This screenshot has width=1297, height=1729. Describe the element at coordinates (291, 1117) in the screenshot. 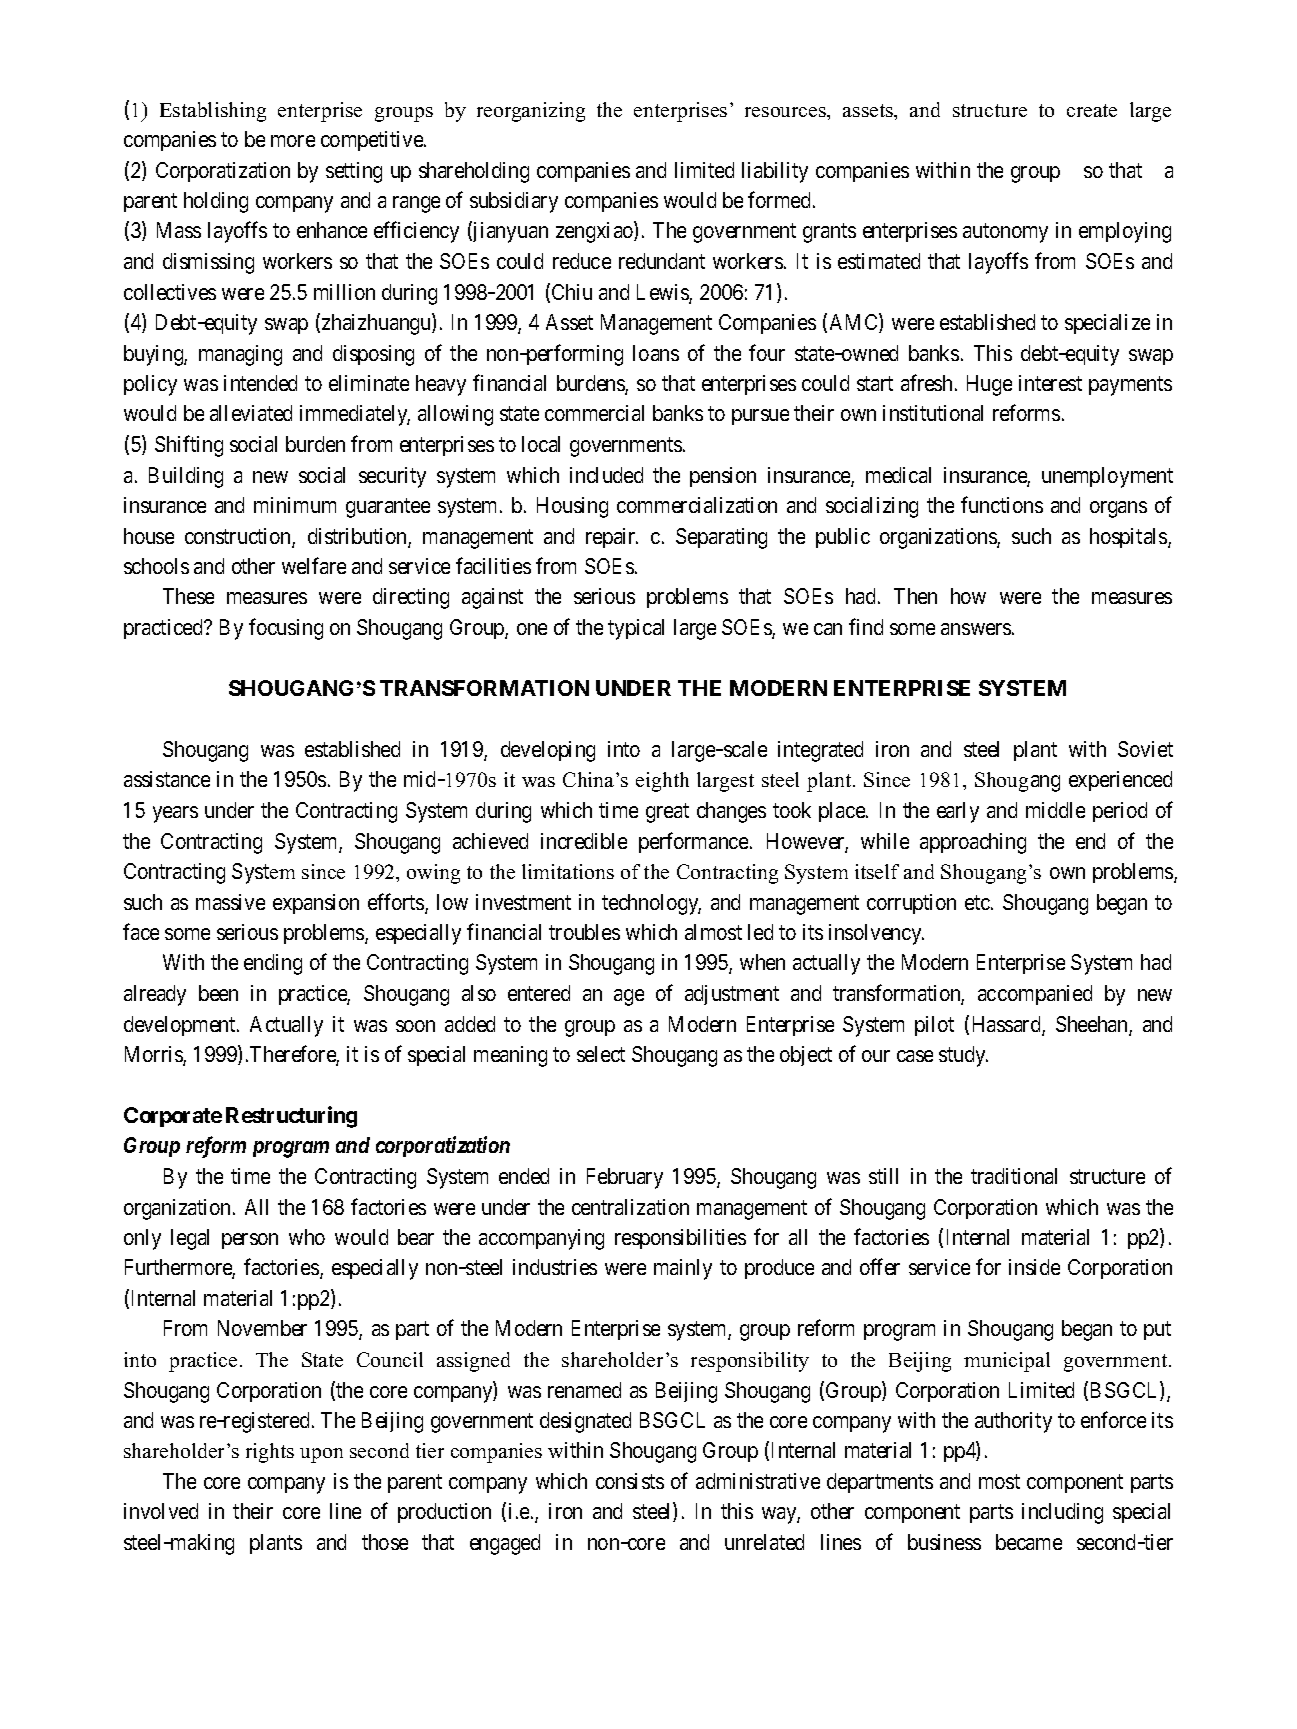

I see `Restructuring` at that location.
